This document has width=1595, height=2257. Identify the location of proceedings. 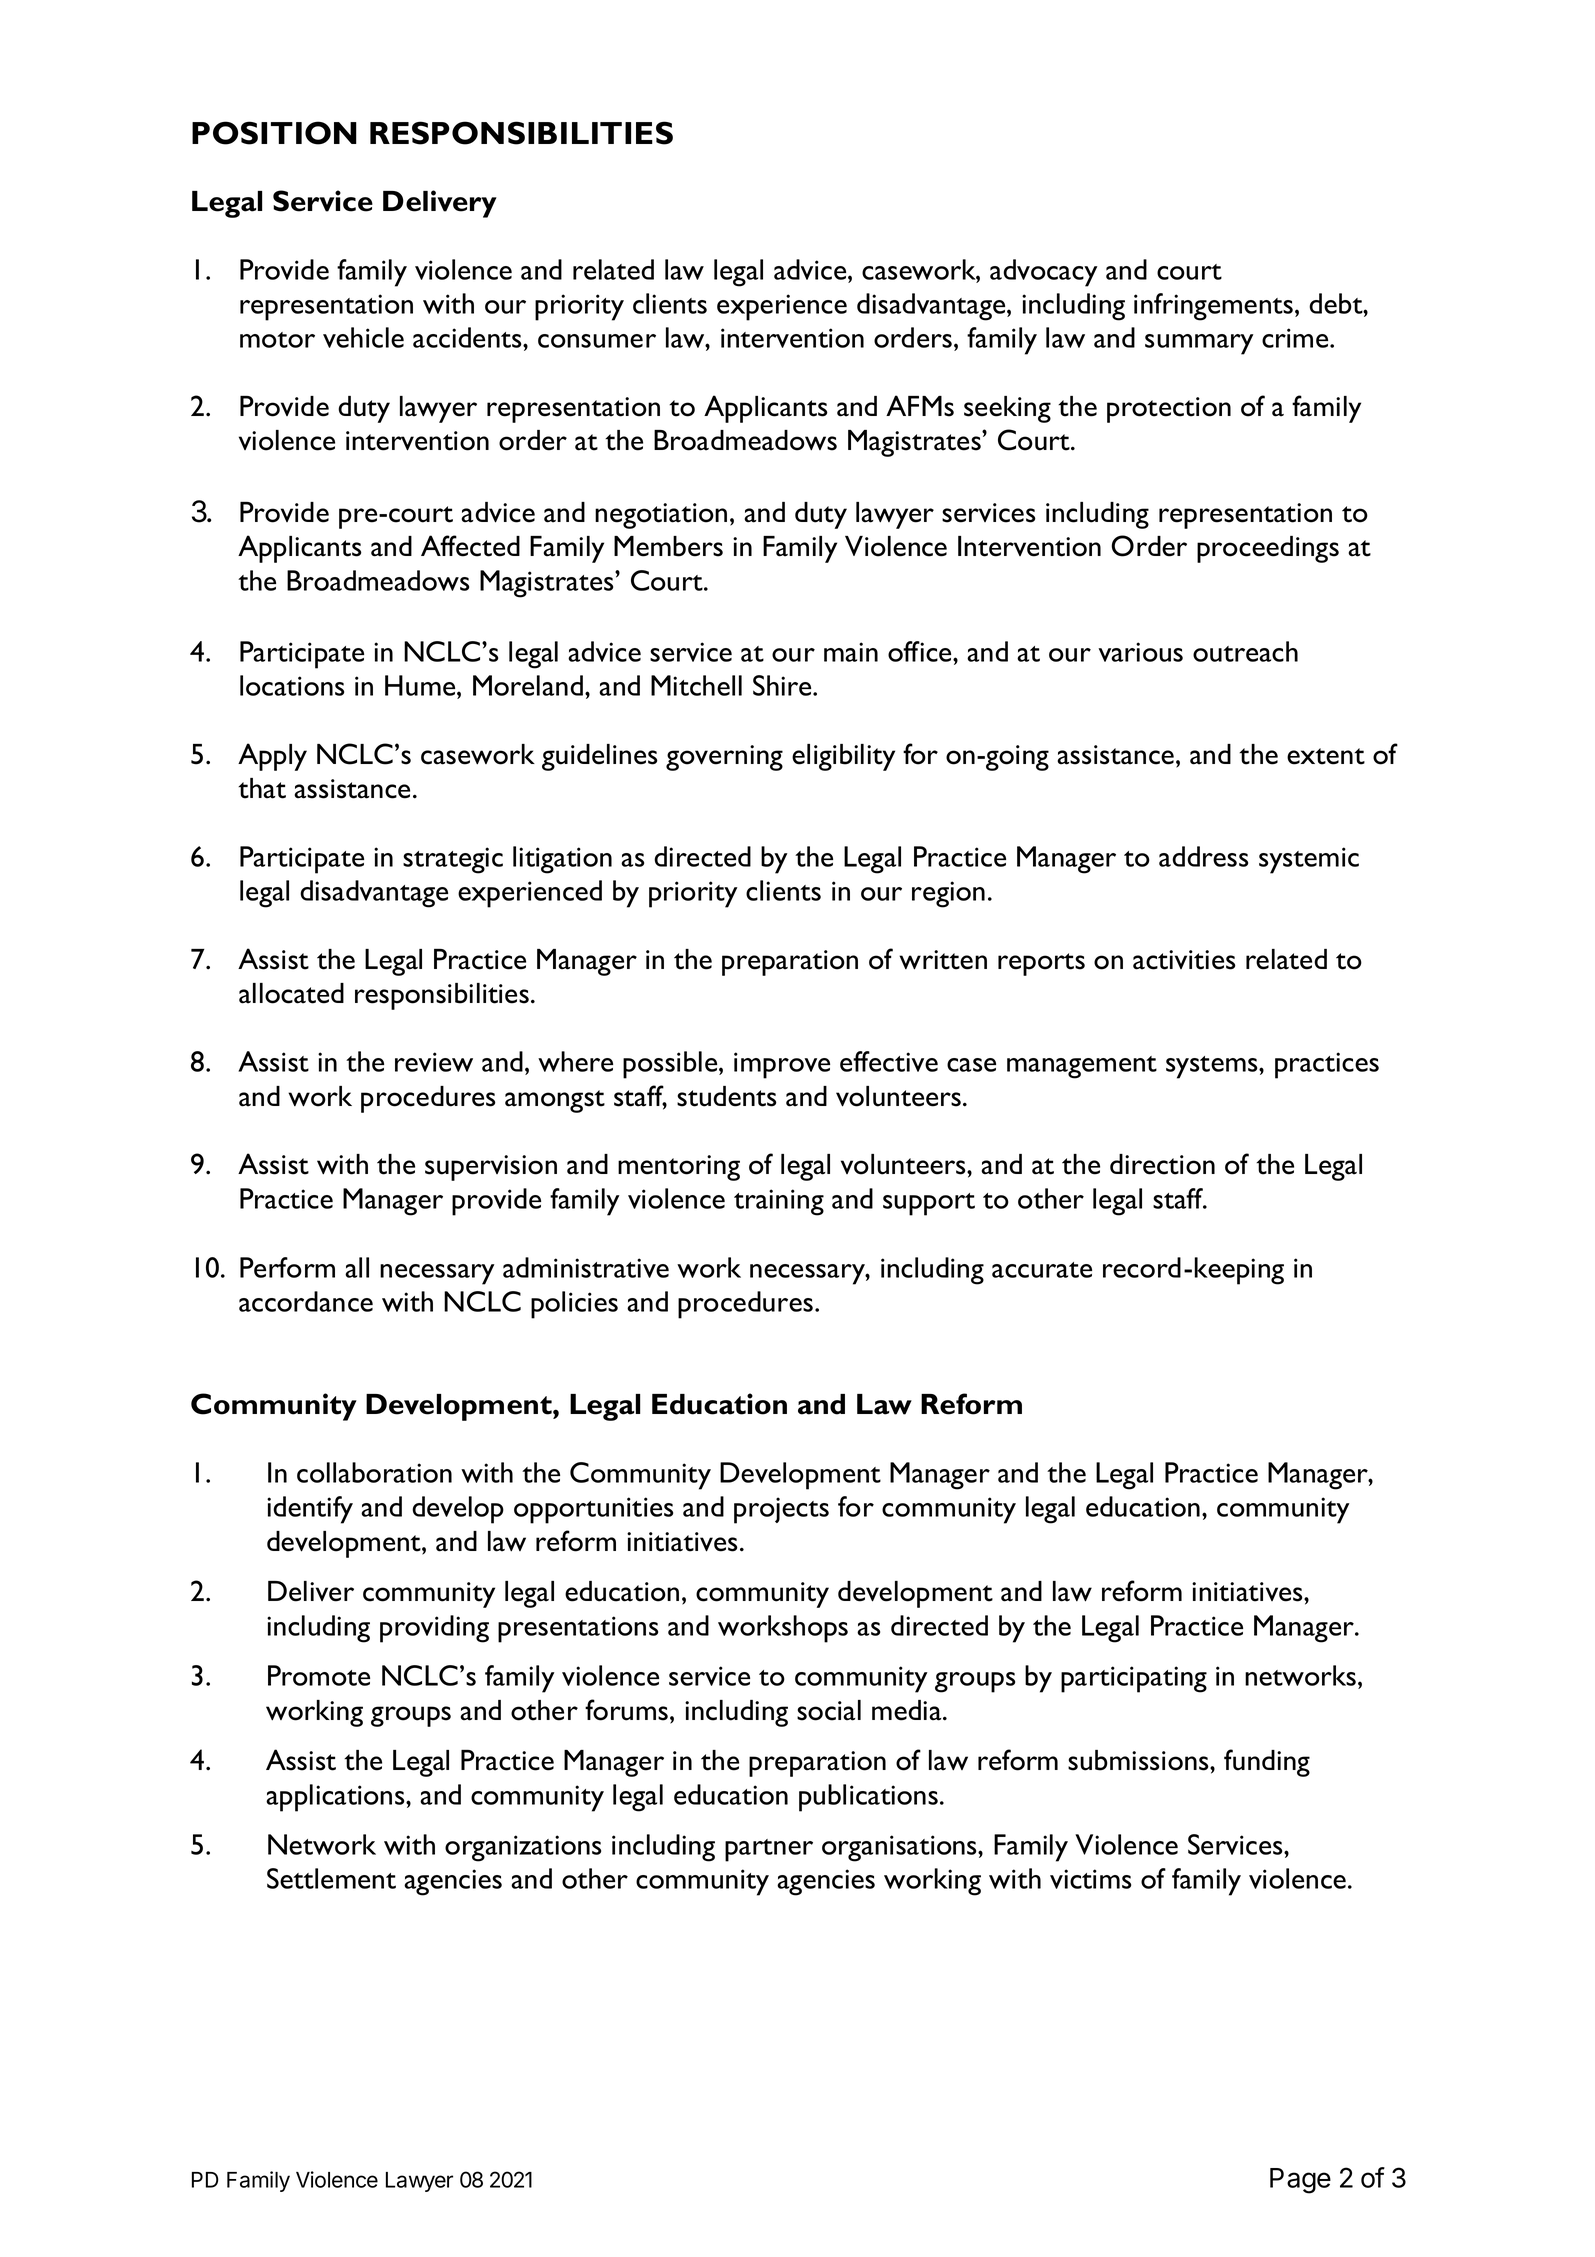
(1268, 549).
